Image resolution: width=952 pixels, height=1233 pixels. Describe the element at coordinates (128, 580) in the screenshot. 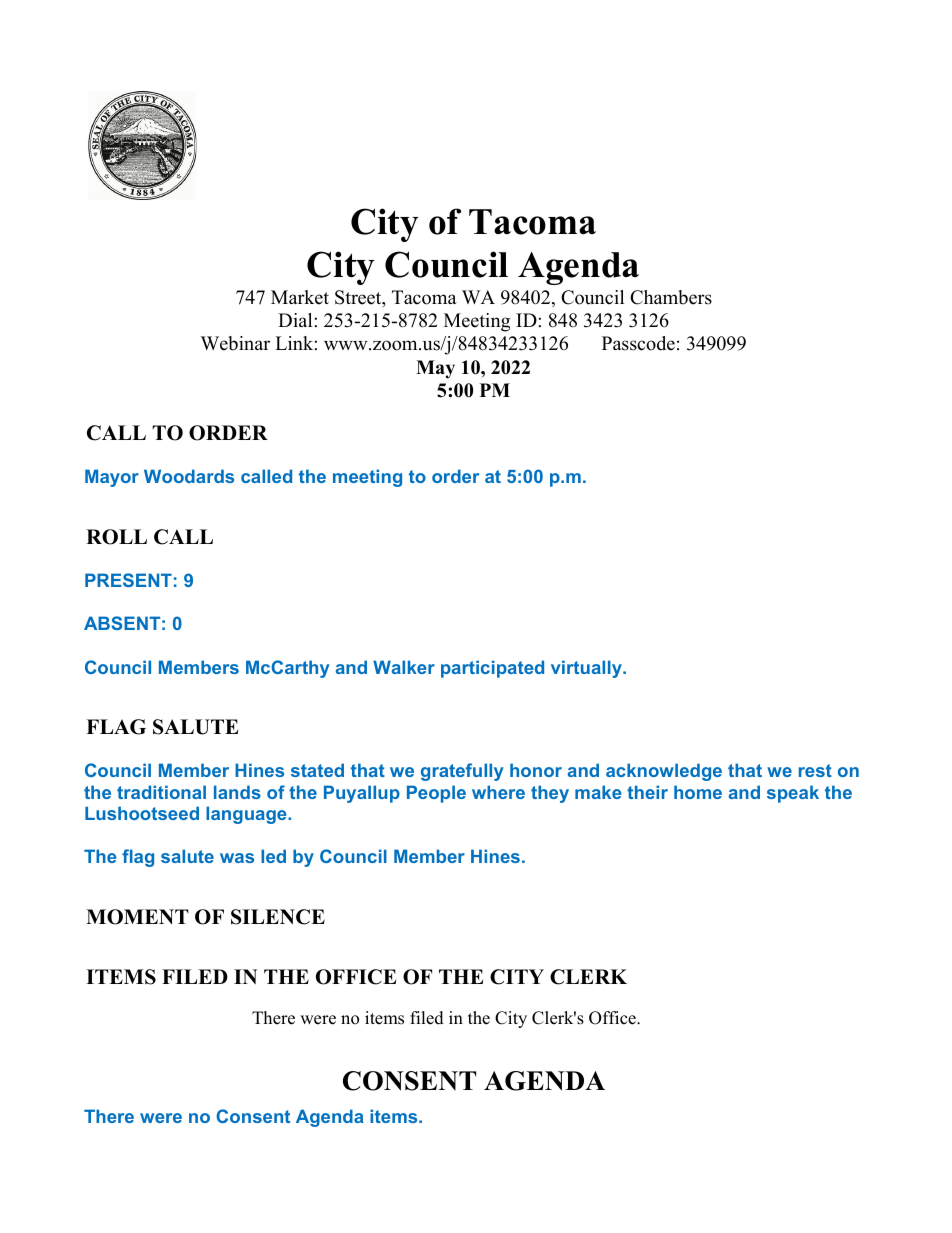

I see `PRESENT` at that location.
